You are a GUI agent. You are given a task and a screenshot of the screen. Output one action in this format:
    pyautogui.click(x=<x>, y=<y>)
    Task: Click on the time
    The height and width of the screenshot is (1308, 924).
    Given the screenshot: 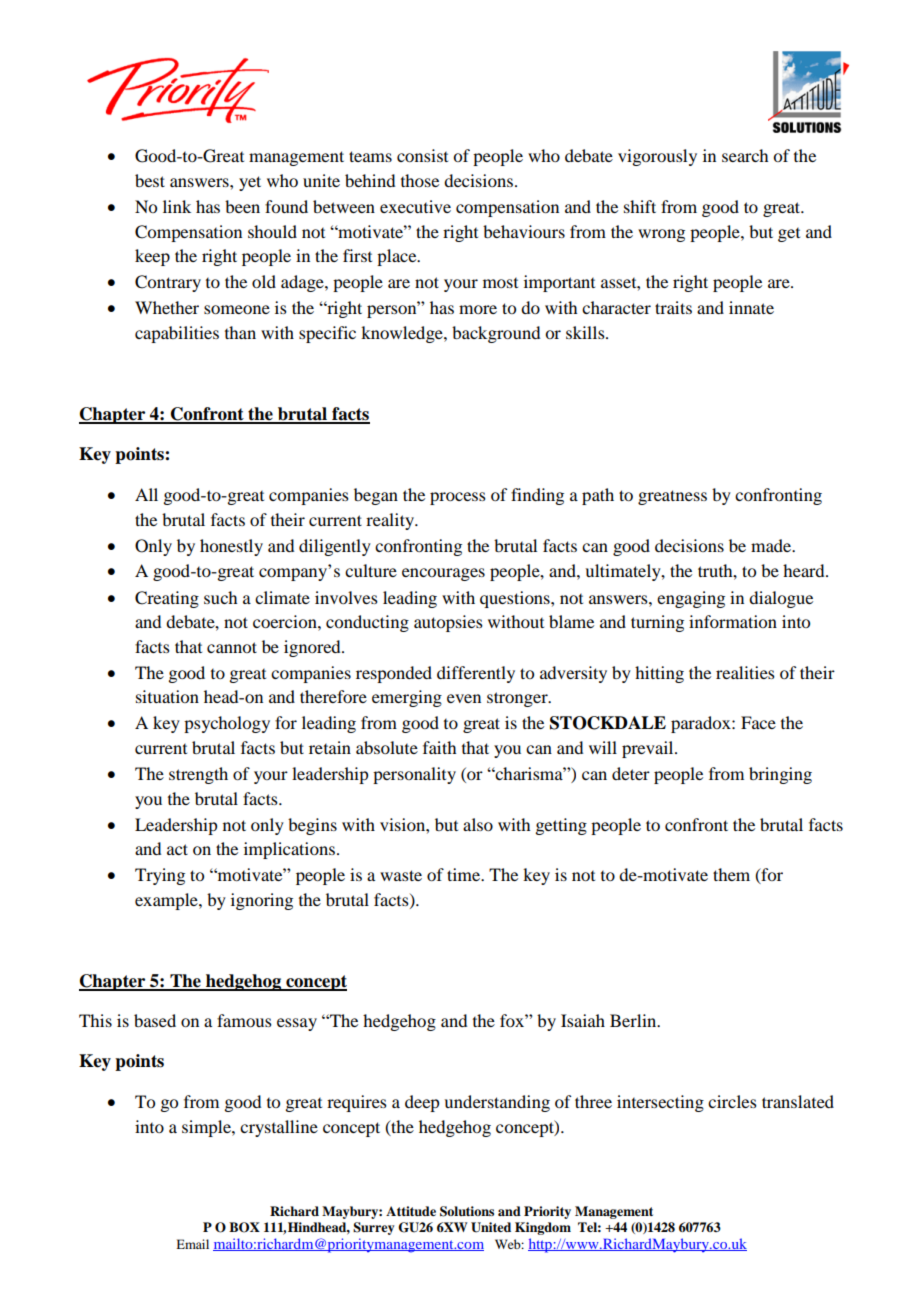 What is the action you would take?
    pyautogui.click(x=465, y=874)
